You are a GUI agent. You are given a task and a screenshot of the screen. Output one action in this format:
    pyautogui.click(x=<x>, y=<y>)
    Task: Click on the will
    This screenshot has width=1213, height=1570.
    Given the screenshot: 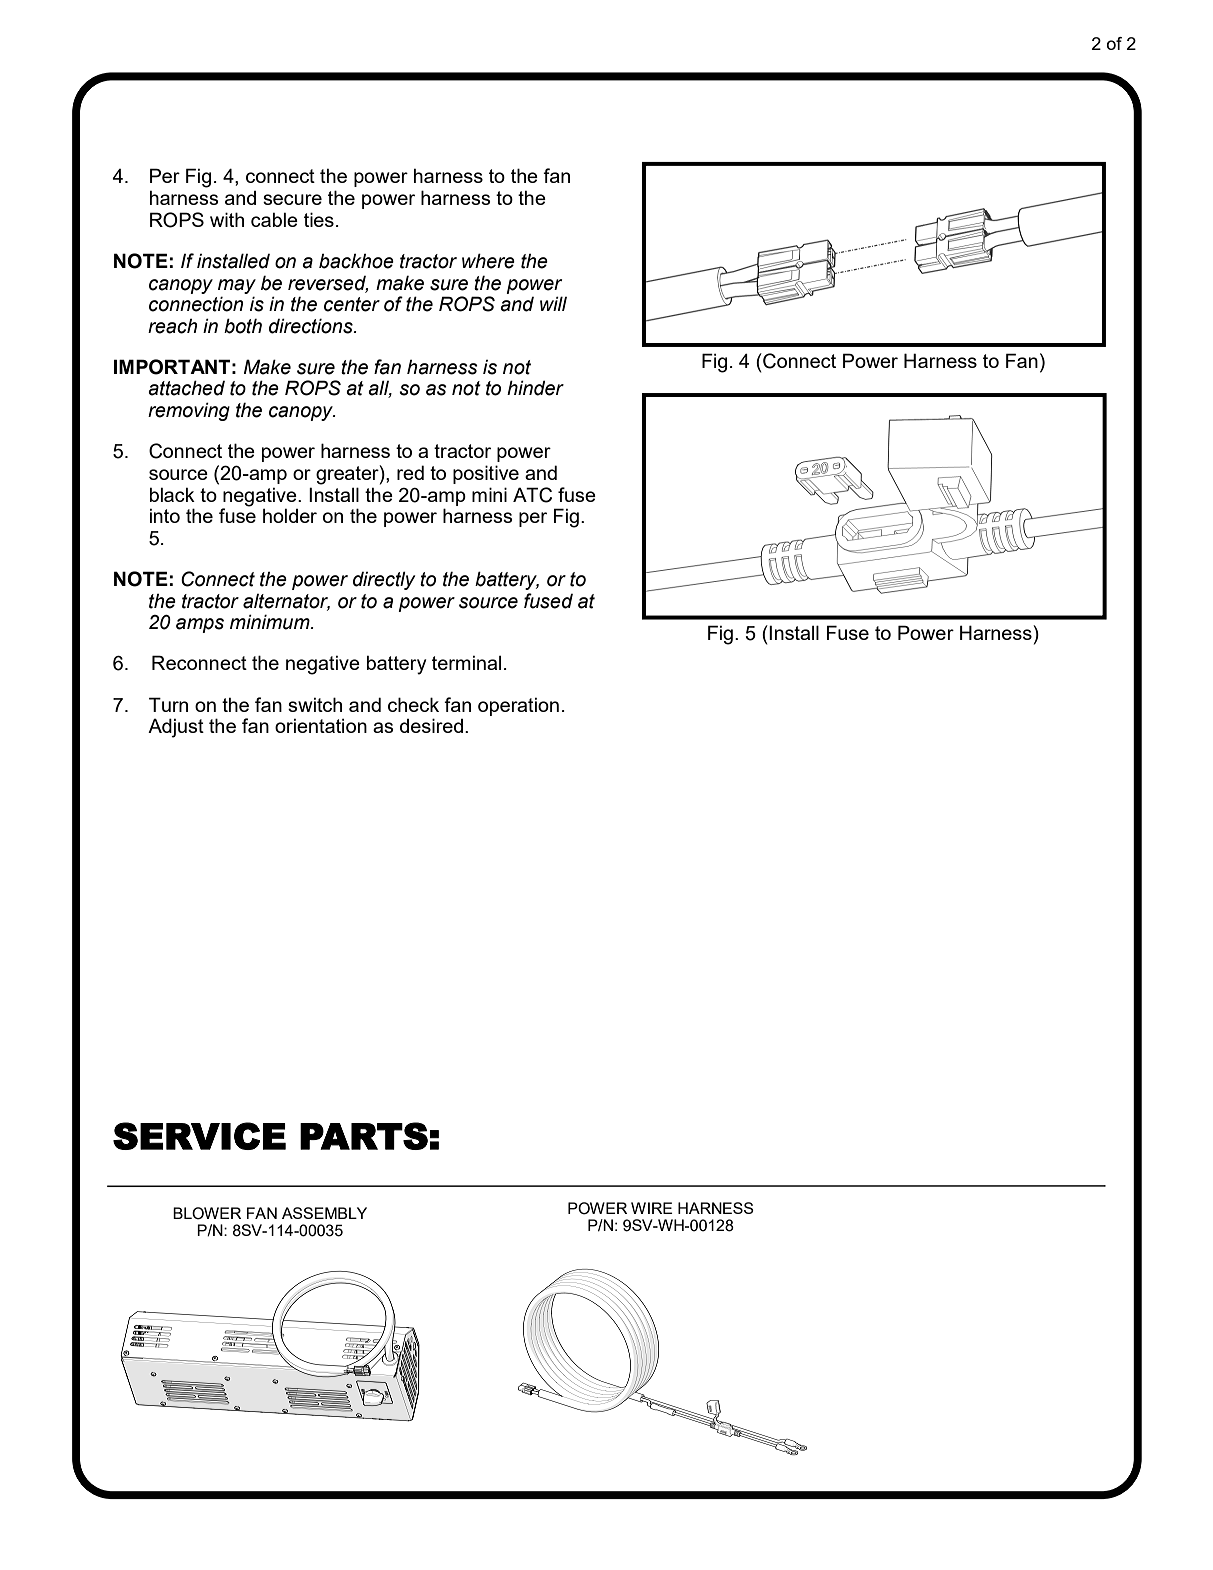 What is the action you would take?
    pyautogui.click(x=553, y=303)
